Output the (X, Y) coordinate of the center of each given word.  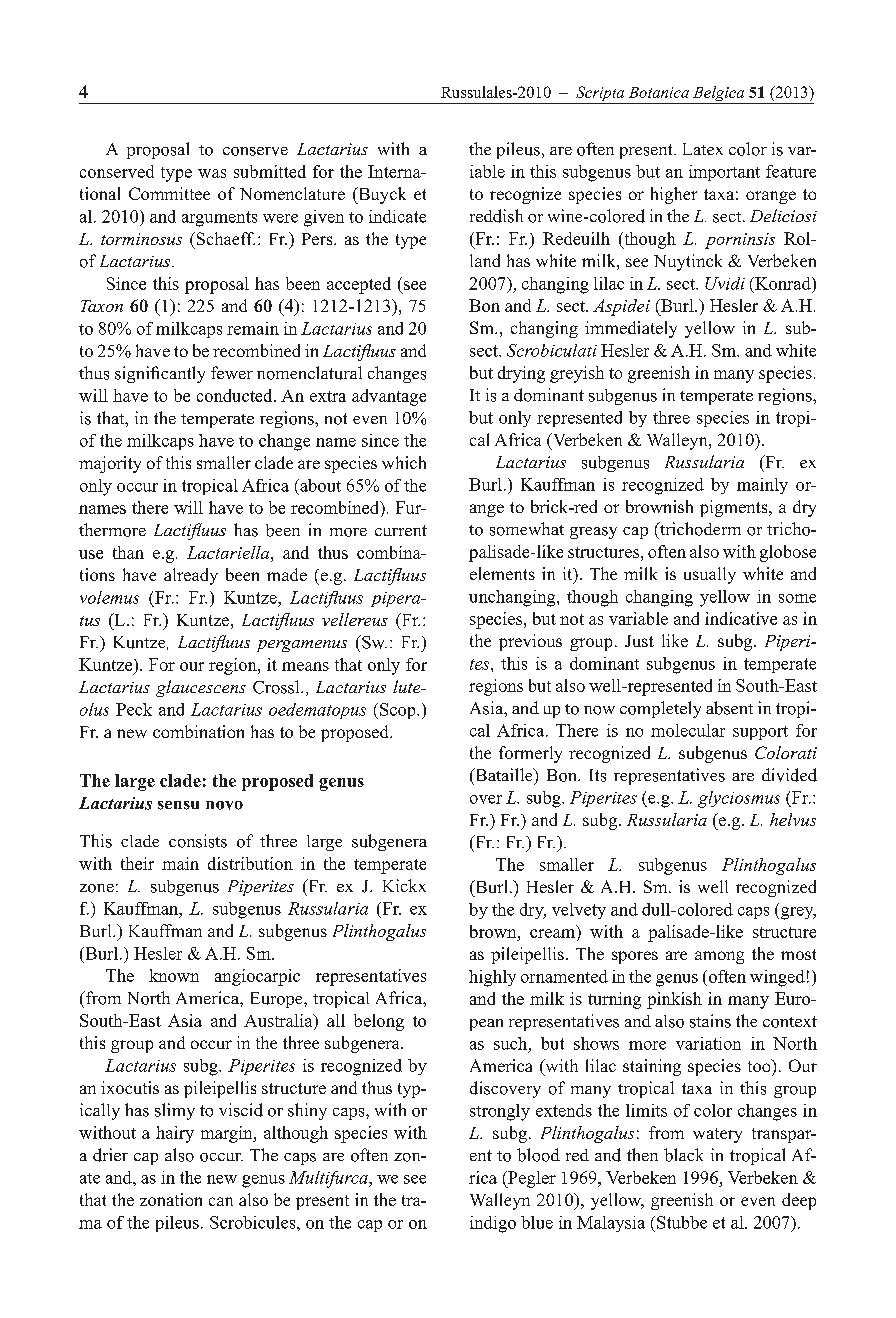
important (724, 173)
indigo (493, 1224)
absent (729, 708)
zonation (171, 1199)
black (683, 1155)
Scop (399, 711)
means (305, 666)
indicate (397, 216)
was (212, 173)
